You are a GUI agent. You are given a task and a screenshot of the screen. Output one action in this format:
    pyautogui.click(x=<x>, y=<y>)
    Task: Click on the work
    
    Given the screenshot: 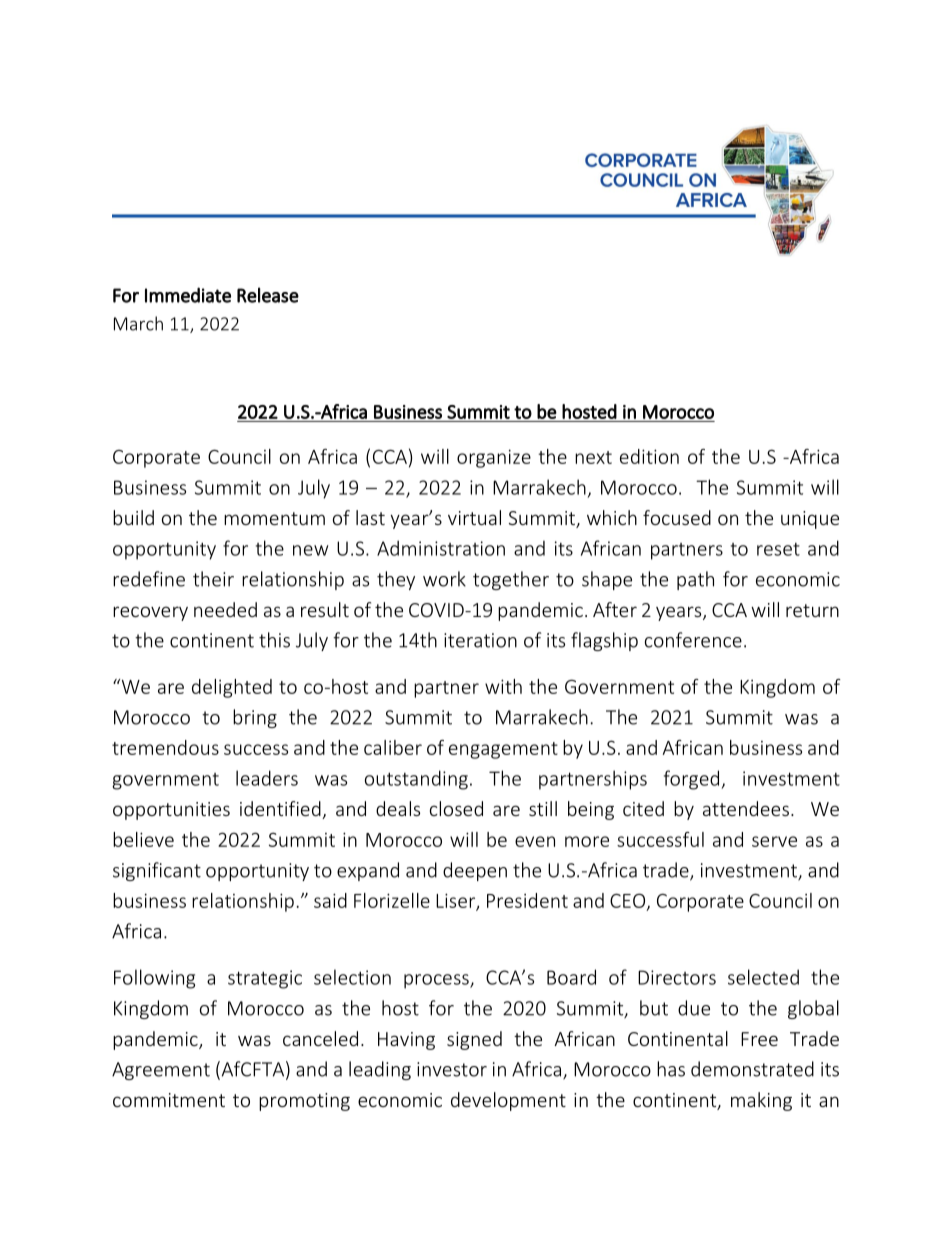 What is the action you would take?
    pyautogui.click(x=444, y=579)
